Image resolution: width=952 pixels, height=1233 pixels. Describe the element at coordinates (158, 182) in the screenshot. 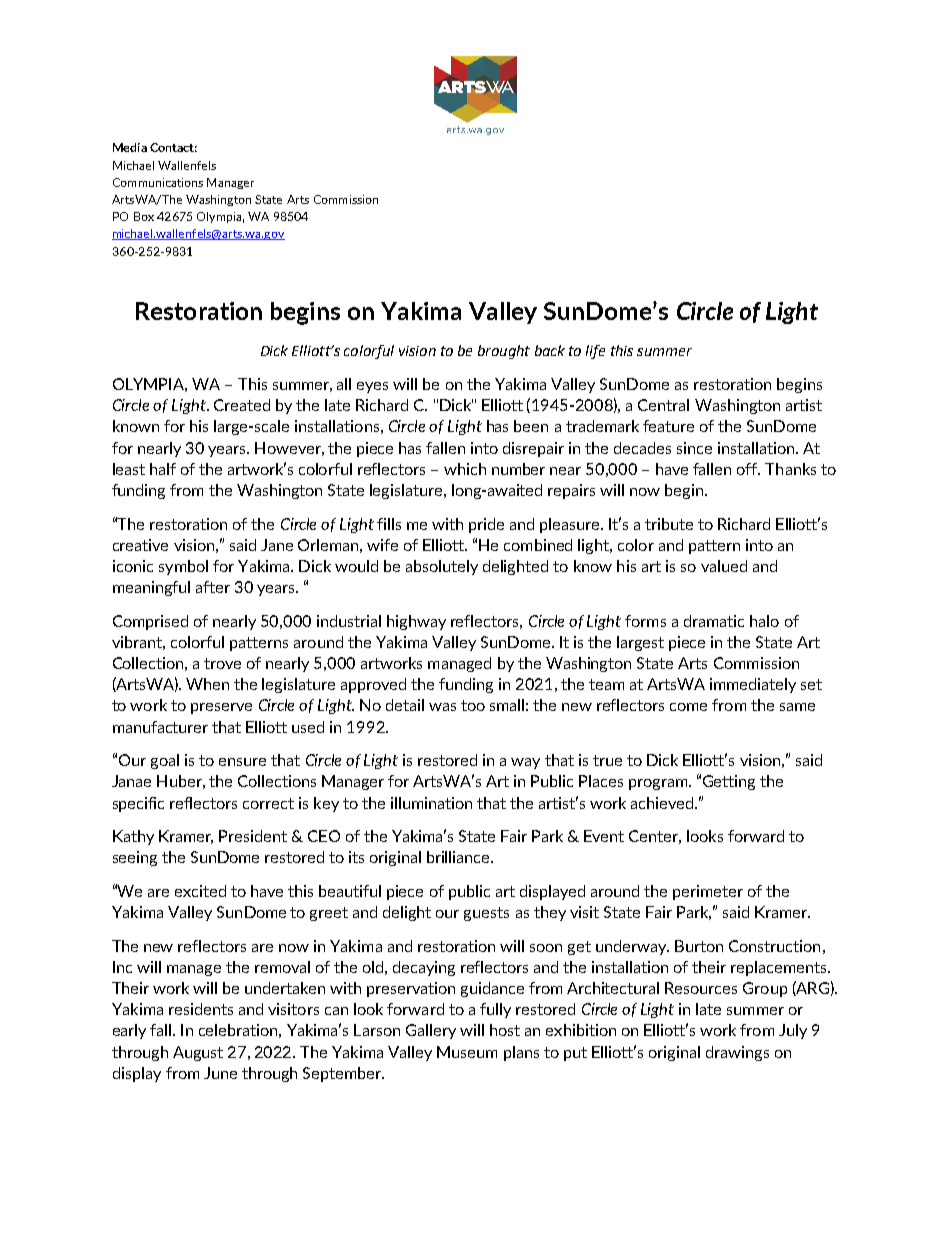

I see `Communications` at that location.
